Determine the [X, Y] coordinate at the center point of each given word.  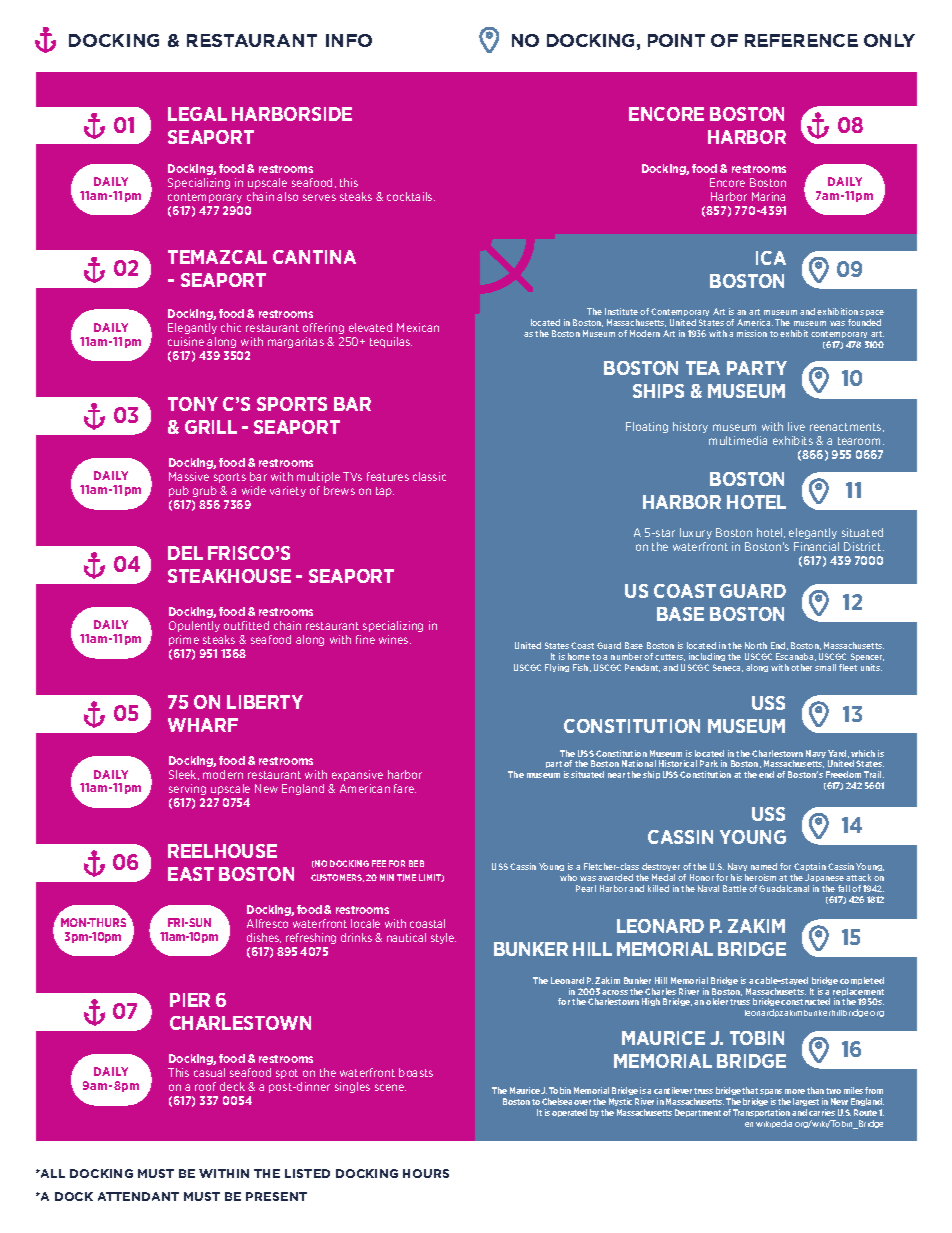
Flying [557, 668]
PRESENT [276, 1196]
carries [822, 1112]
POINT [676, 40]
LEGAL [197, 114]
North [756, 645]
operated [569, 1113]
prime [184, 640]
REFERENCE [801, 40]
